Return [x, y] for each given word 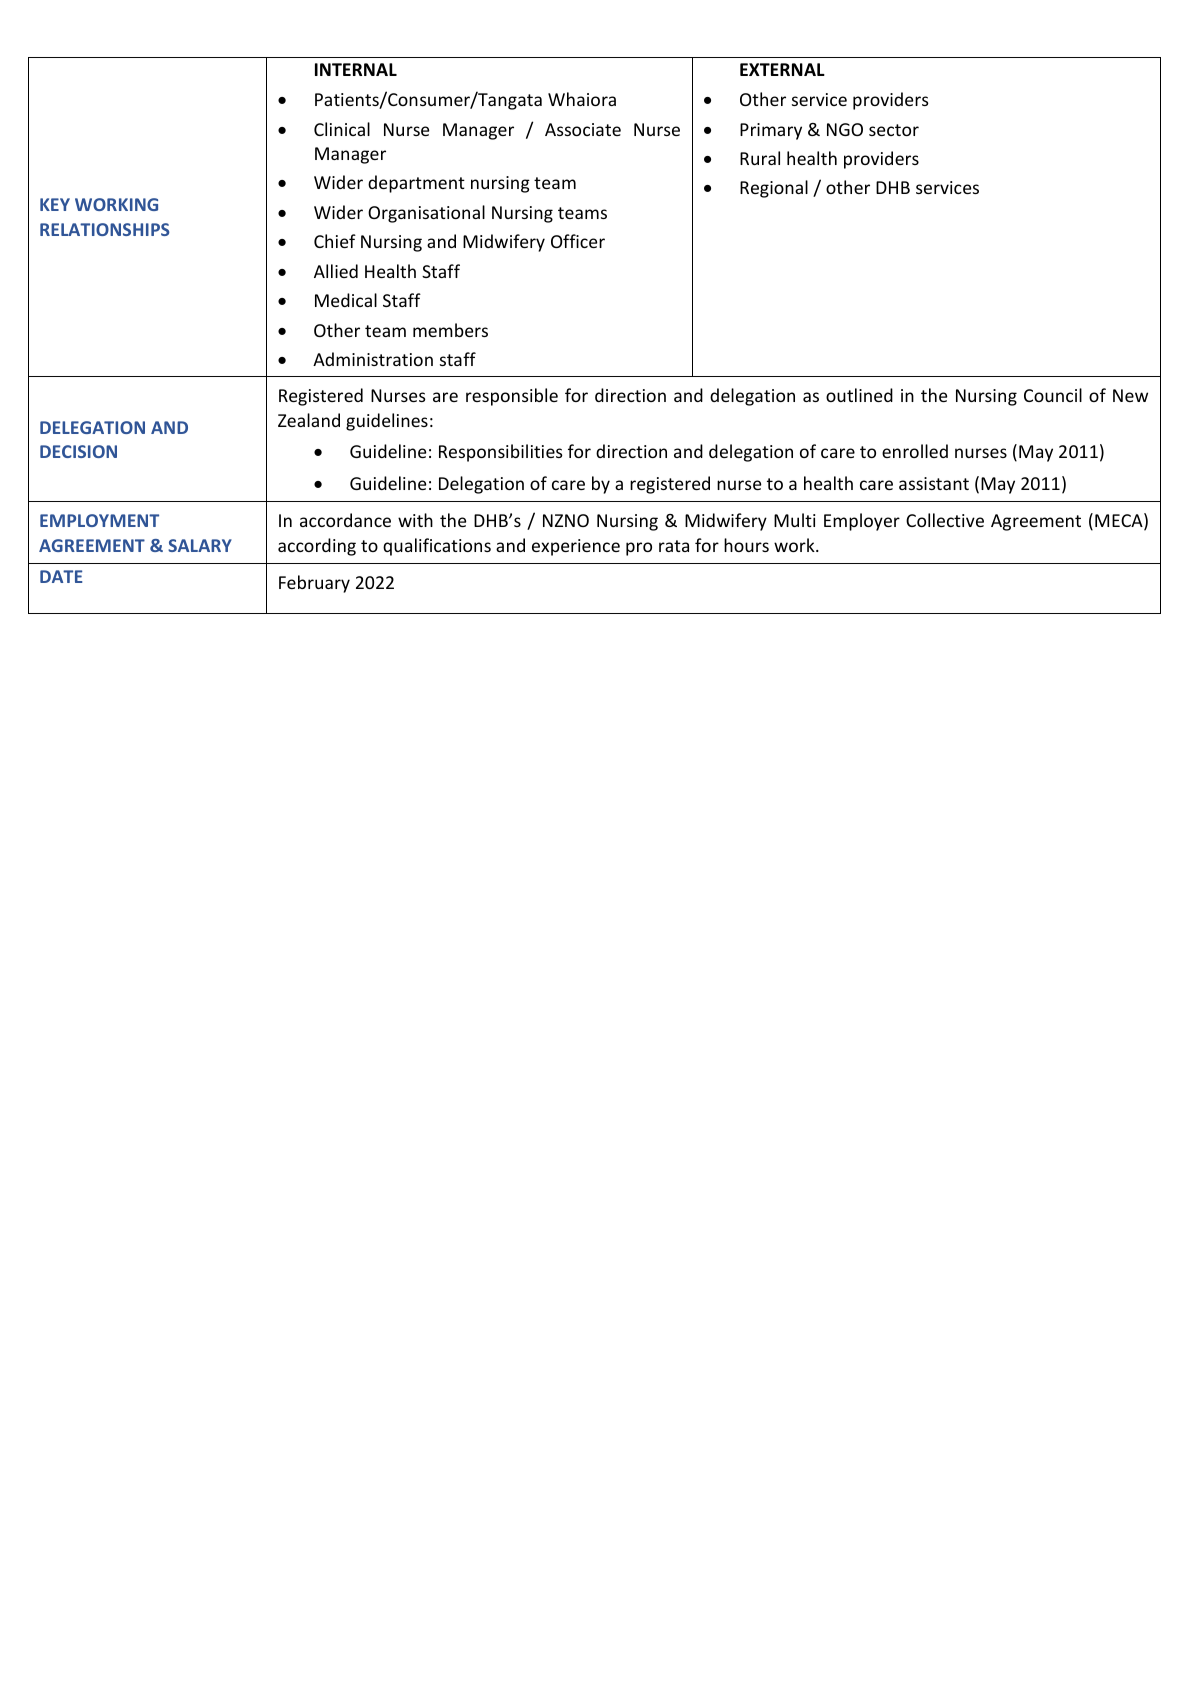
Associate [583, 129]
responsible [512, 397]
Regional [774, 189]
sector [894, 130]
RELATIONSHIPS [105, 229]
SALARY [200, 545]
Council [1053, 395]
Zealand [309, 420]
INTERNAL [356, 69]
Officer [578, 241]
